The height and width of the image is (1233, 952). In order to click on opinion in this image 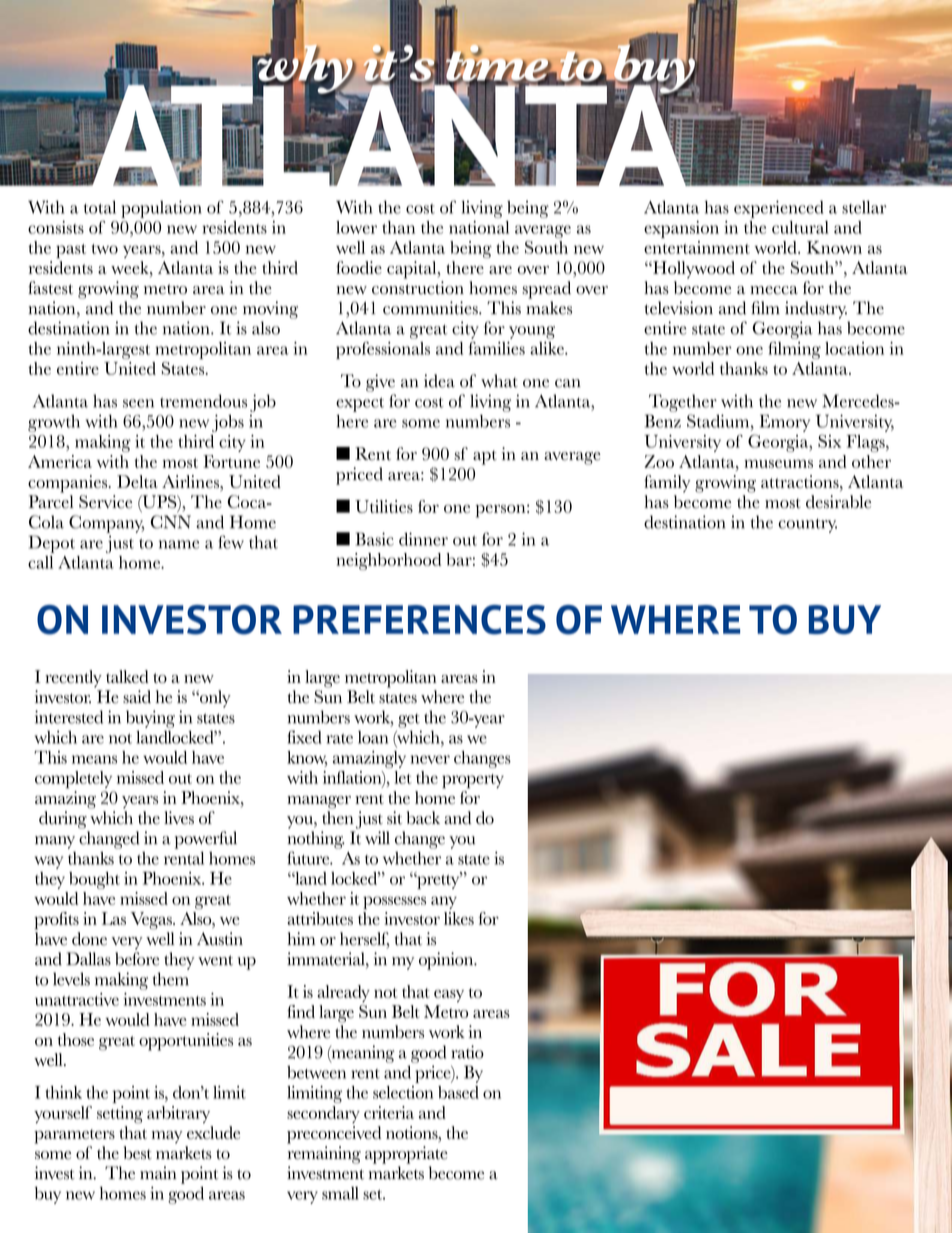, I will do `click(447, 961)`.
